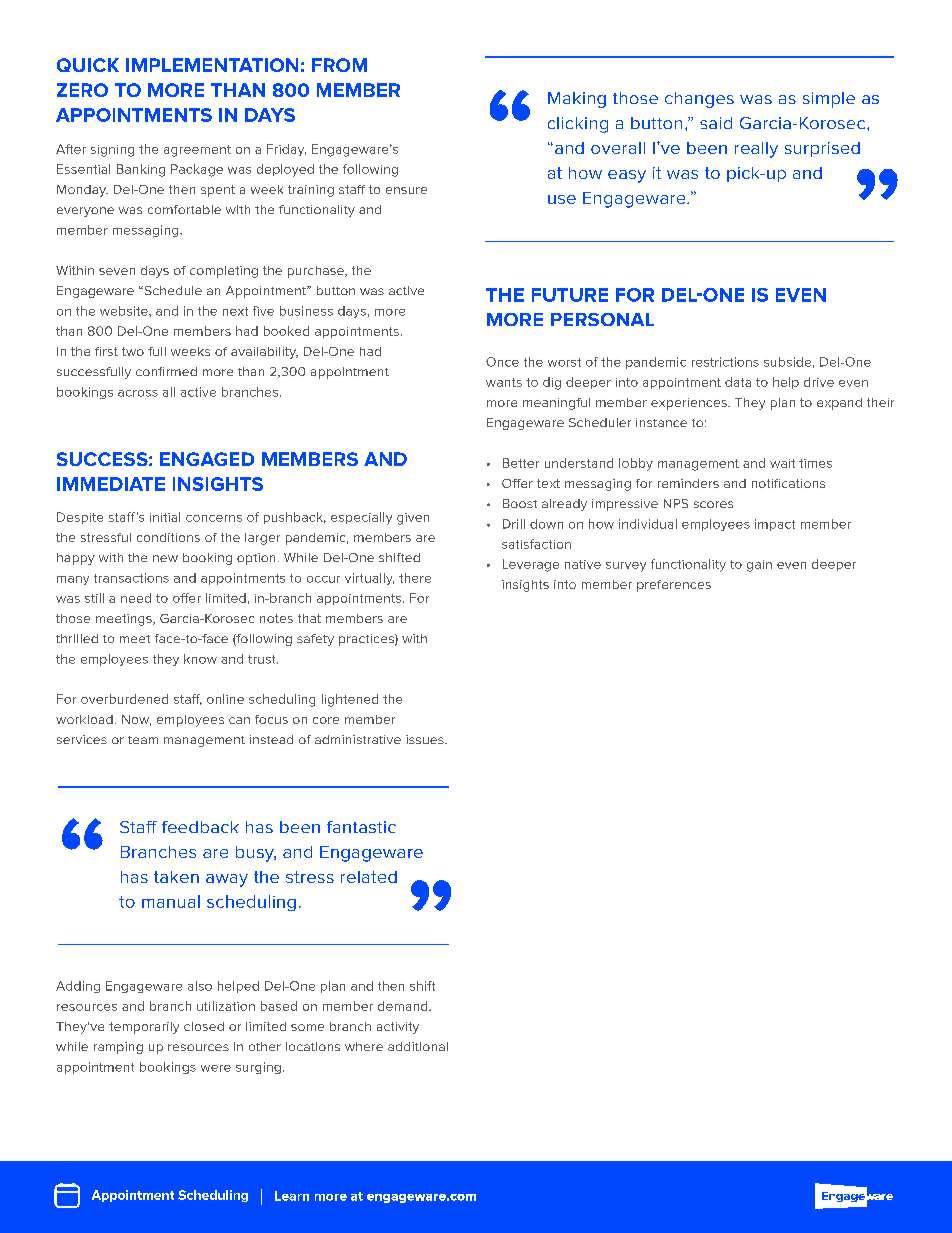 The height and width of the screenshot is (1233, 952). Describe the element at coordinates (819, 382) in the screenshot. I see `drive` at that location.
